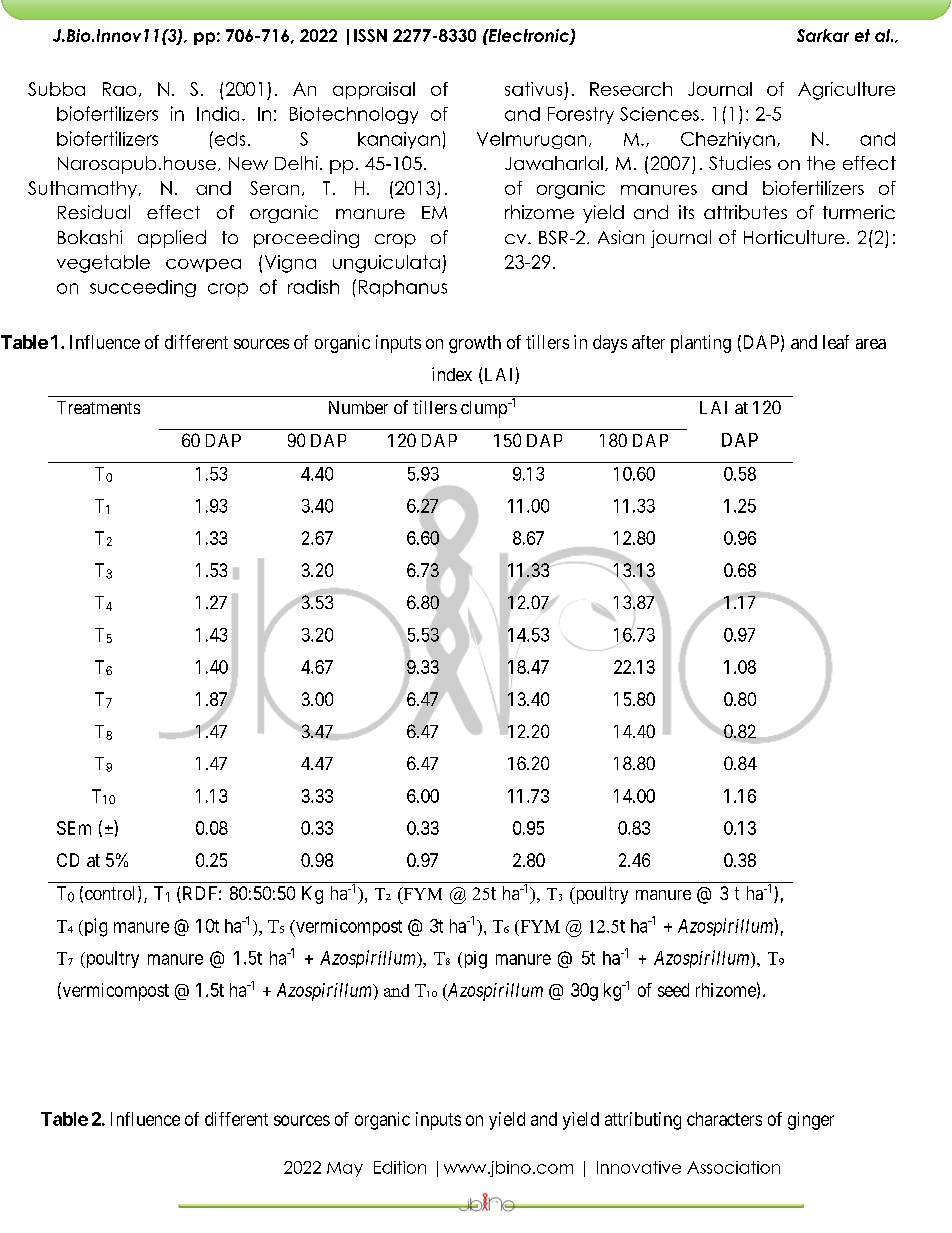 This screenshot has width=952, height=1233. I want to click on Sarkar, so click(823, 35).
